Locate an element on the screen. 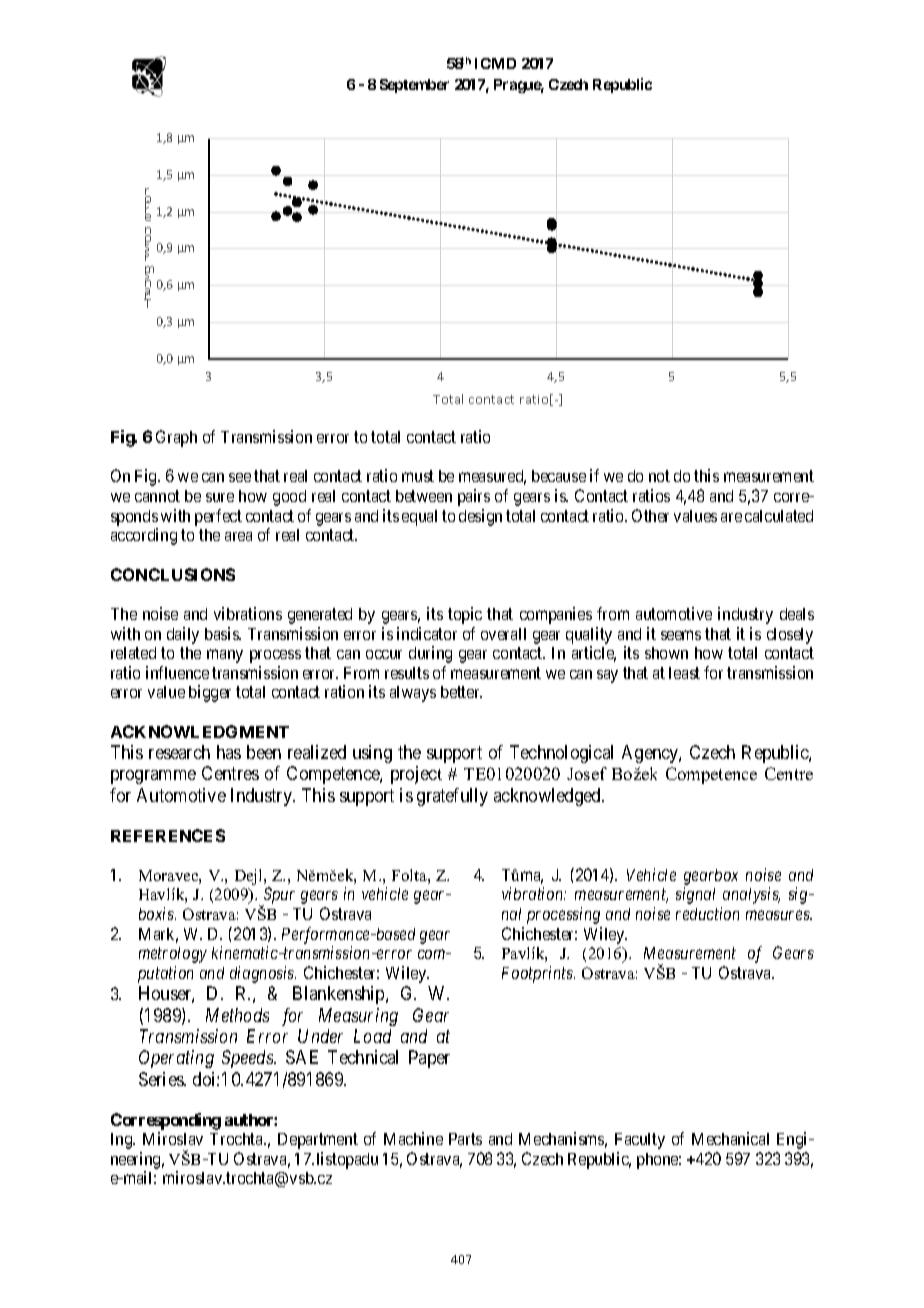 Image resolution: width=924 pixels, height=1308 pixels. September is located at coordinates (414, 86).
